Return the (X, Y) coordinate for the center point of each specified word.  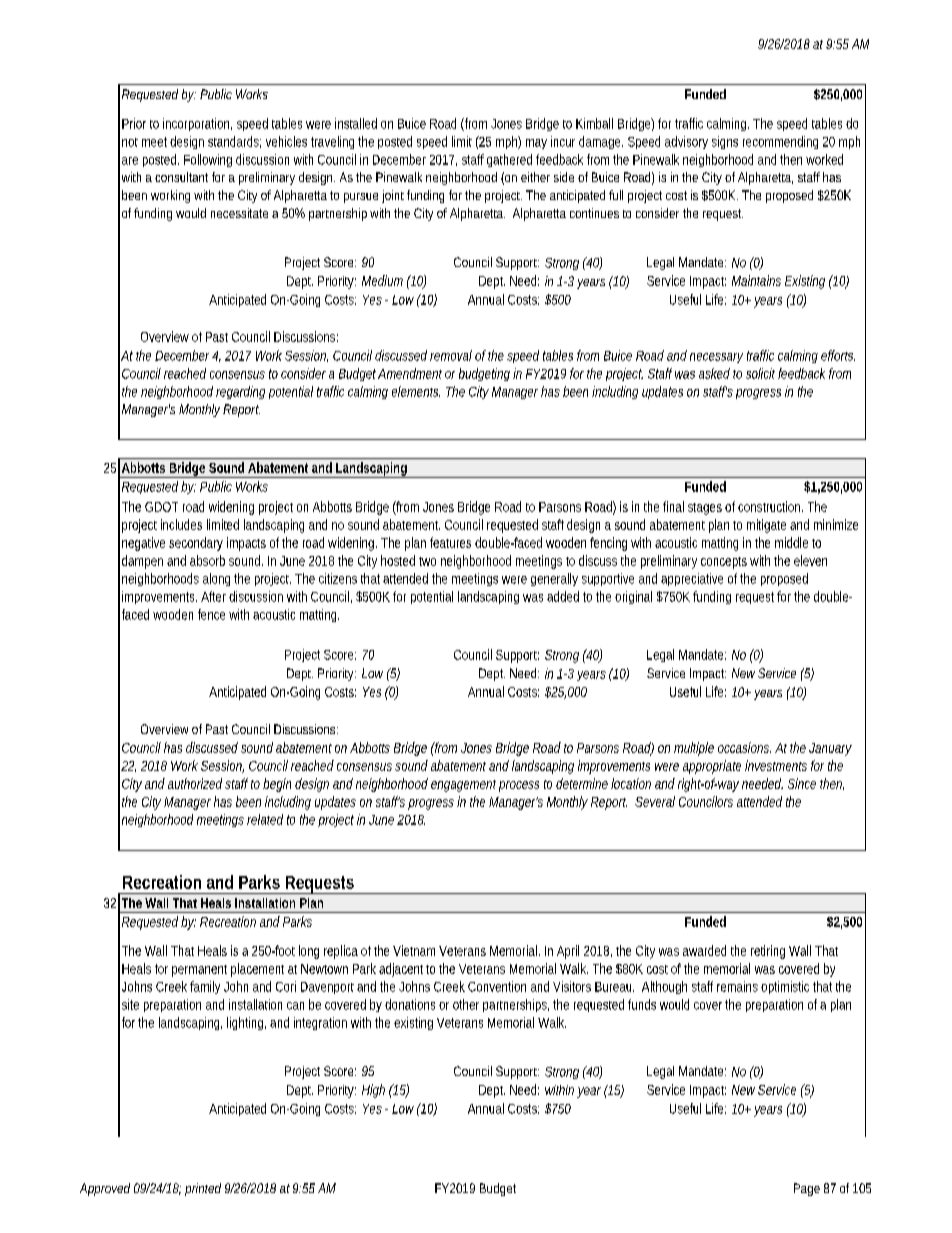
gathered (509, 160)
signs (725, 142)
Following (208, 160)
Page (807, 1189)
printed (203, 1189)
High (373, 1091)
